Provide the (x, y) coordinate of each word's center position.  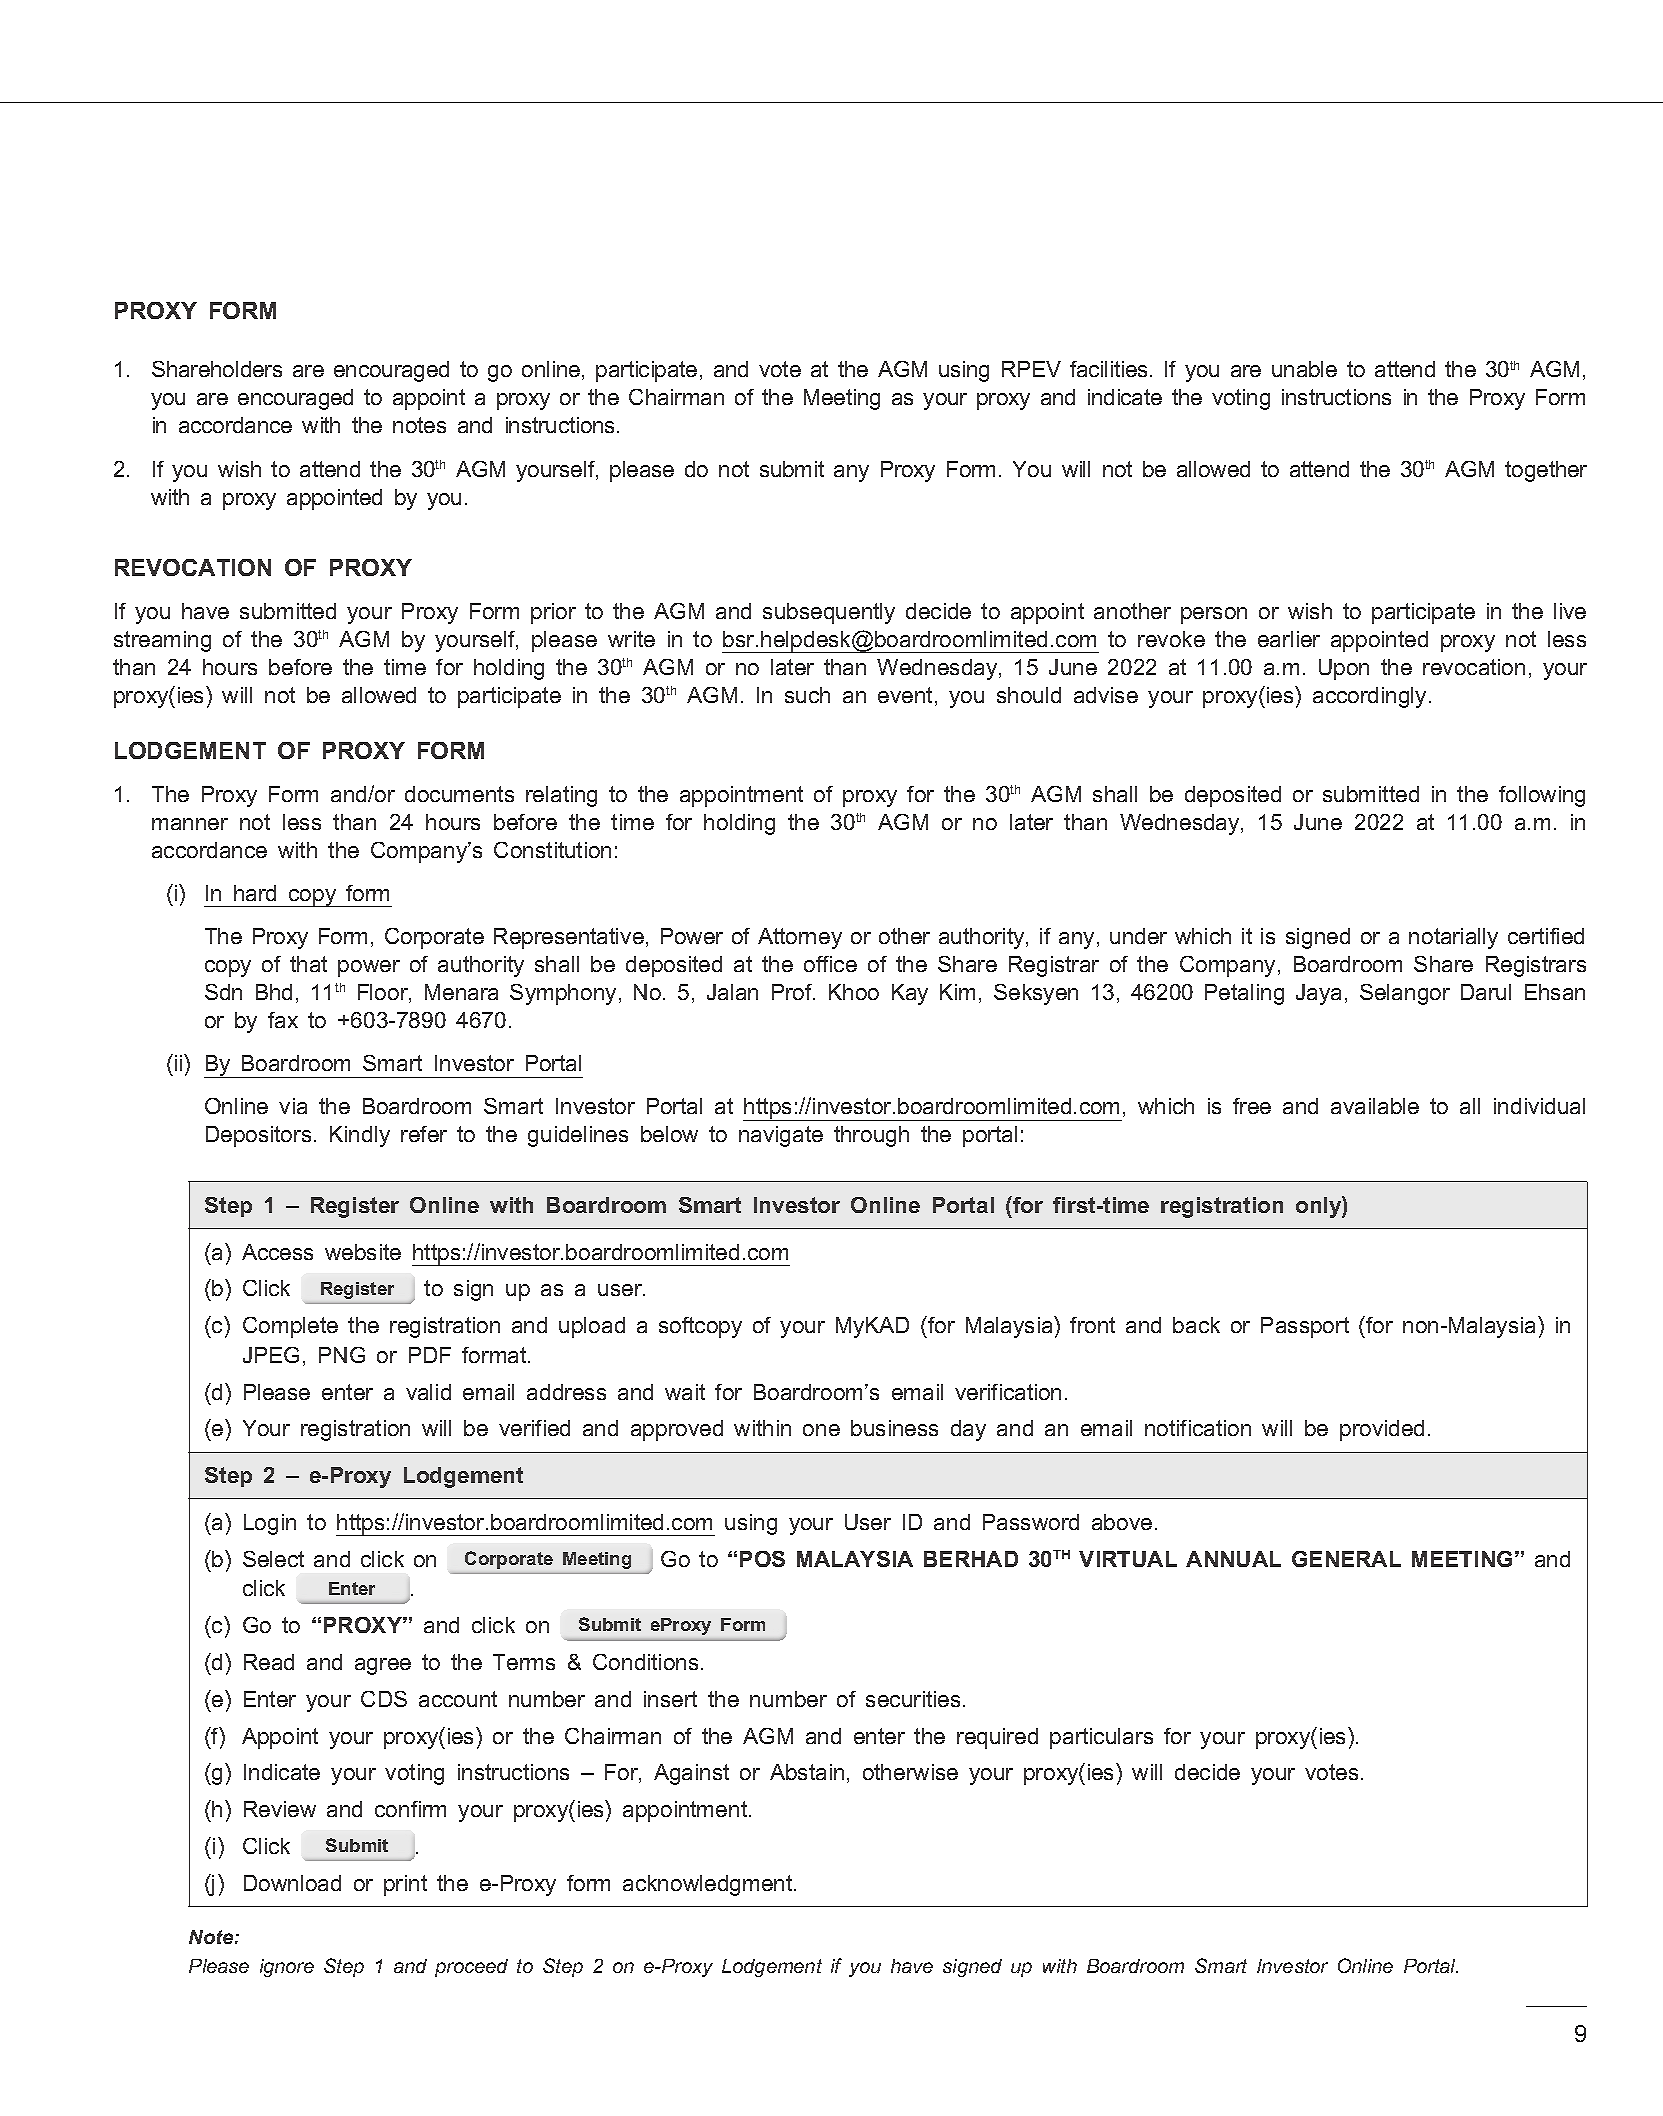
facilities (1108, 369)
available (1375, 1106)
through (871, 1136)
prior (553, 613)
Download (292, 1883)
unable (1304, 369)
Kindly (360, 1136)
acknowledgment (709, 1885)
